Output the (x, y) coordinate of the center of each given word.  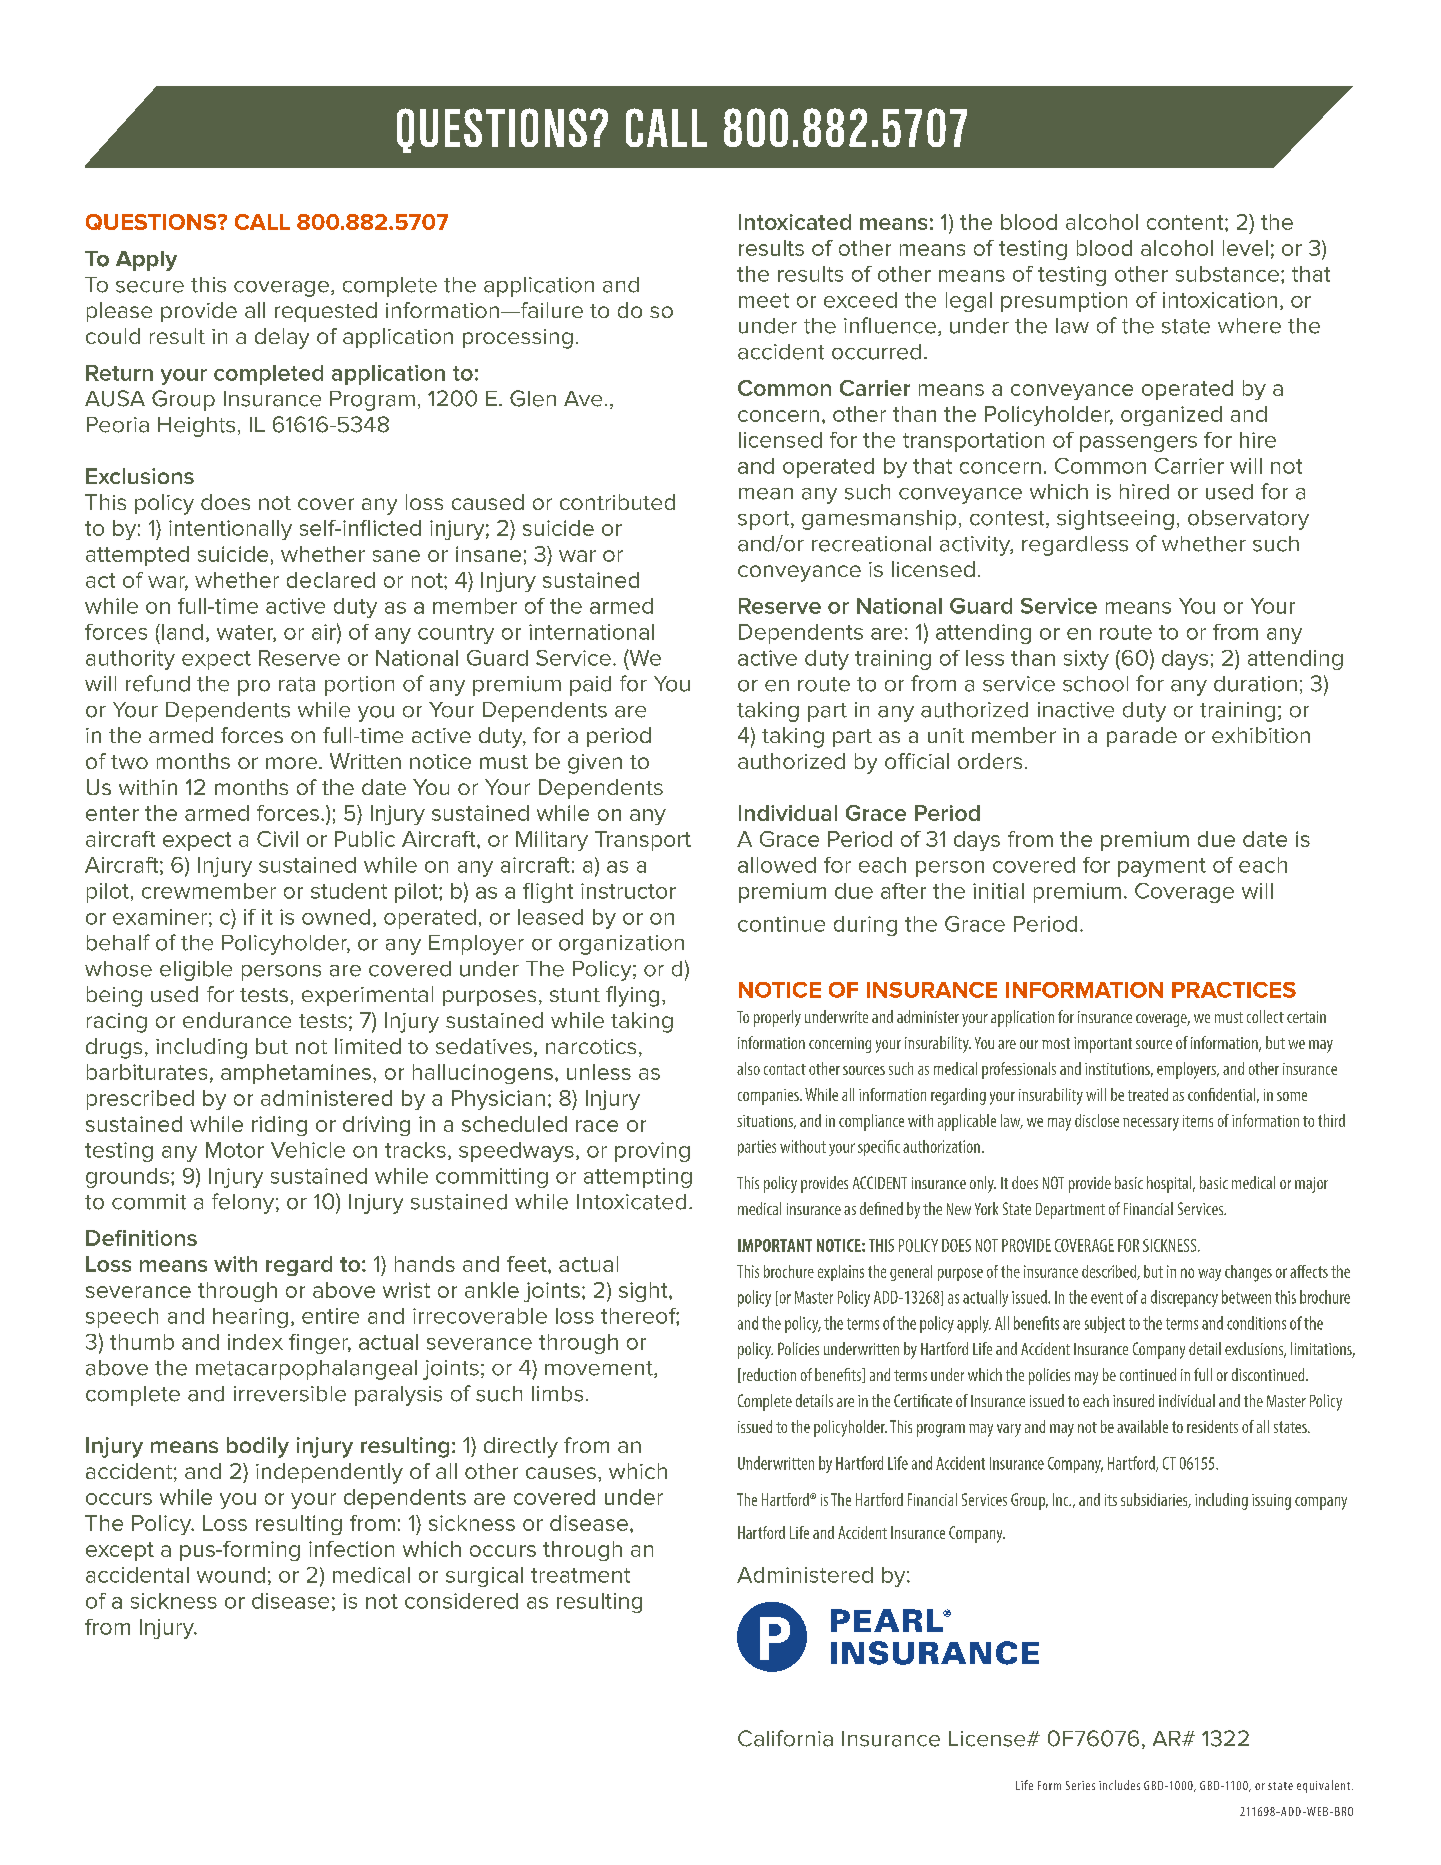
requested (326, 312)
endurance (237, 1020)
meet (764, 300)
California (785, 1738)
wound (231, 1575)
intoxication (1220, 300)
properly (777, 1018)
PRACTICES (1234, 990)
